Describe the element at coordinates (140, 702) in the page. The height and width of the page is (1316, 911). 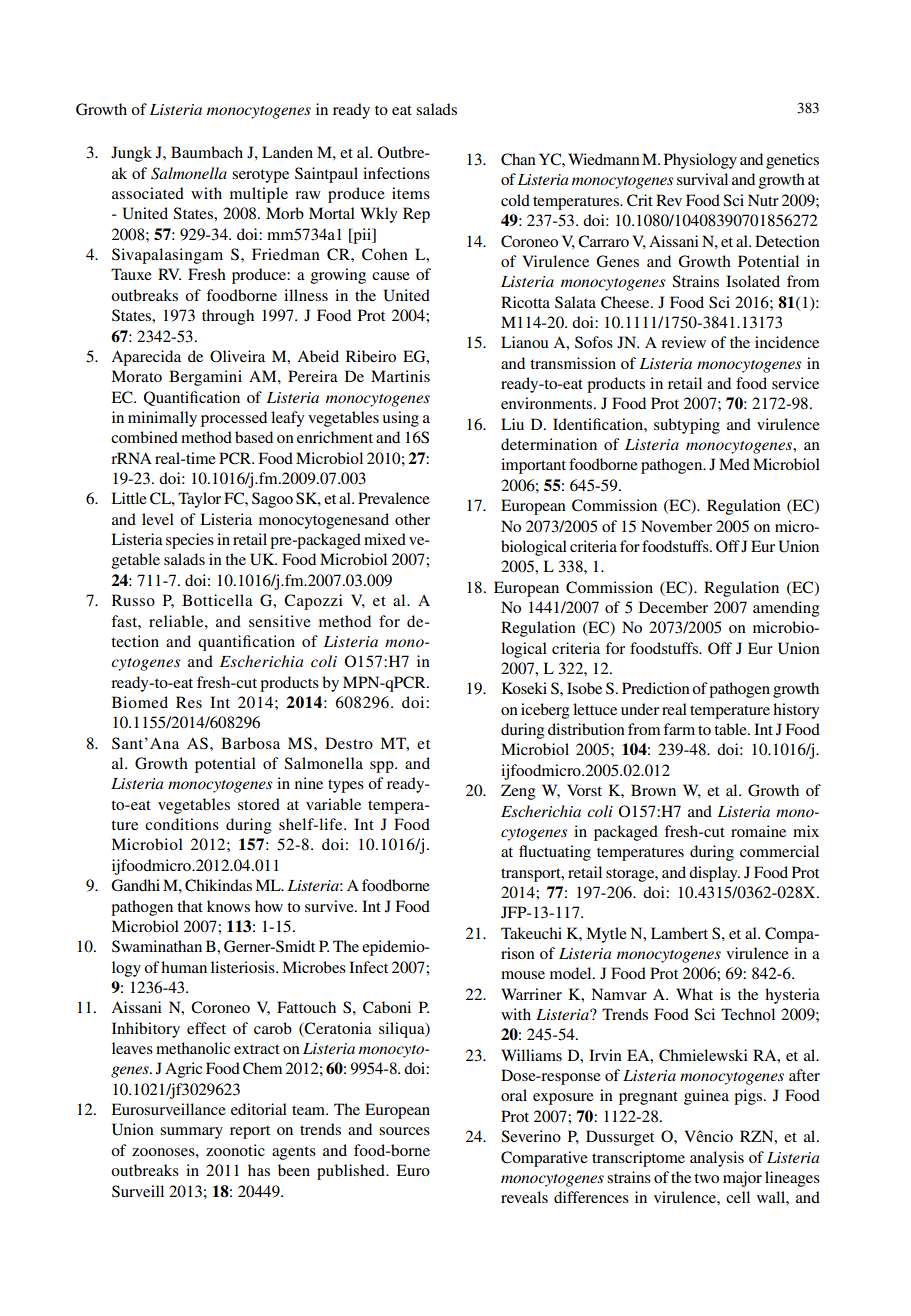
I see `Biomed` at that location.
